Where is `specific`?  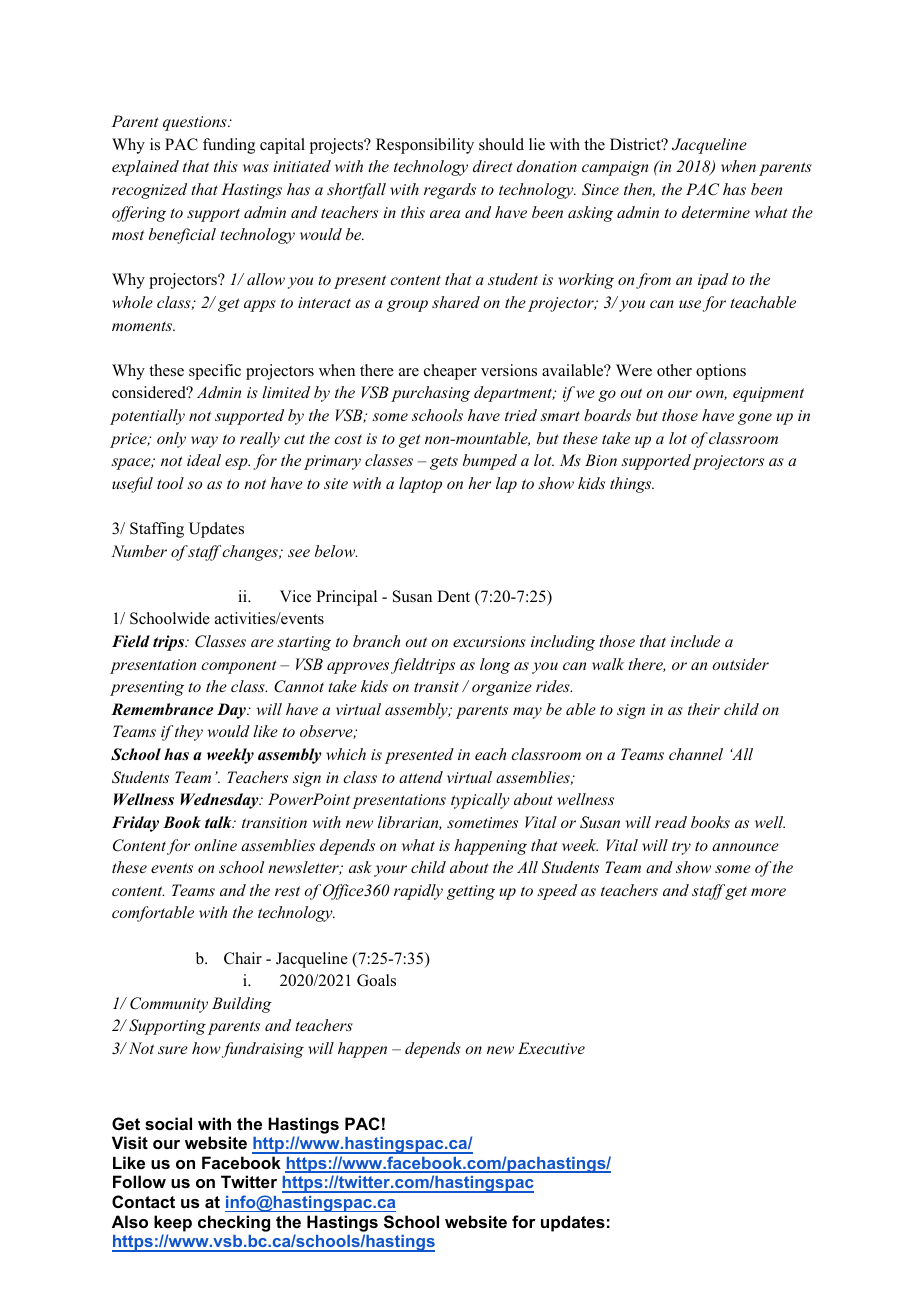
specific is located at coordinates (215, 372).
